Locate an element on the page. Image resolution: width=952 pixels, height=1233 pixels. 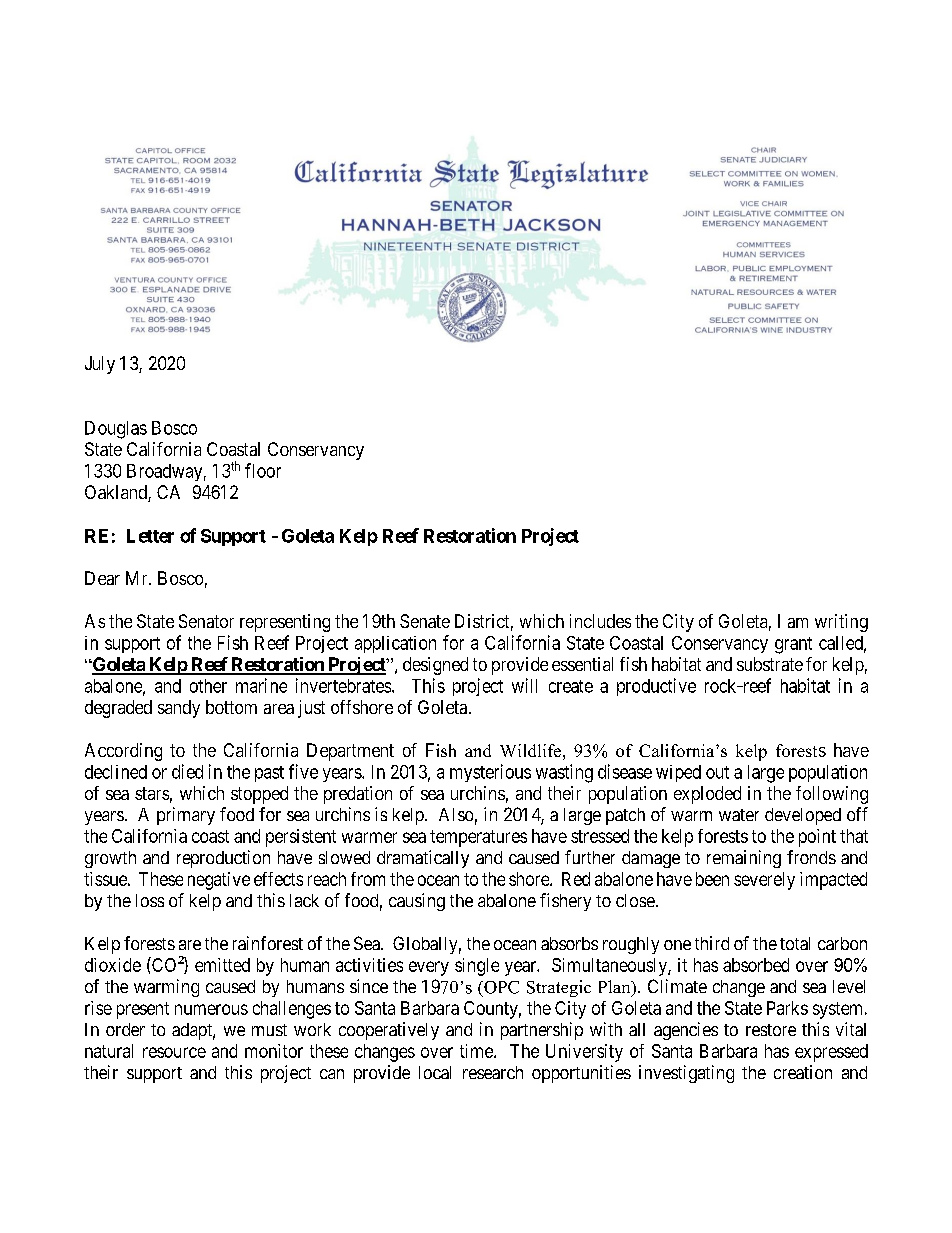
July is located at coordinates (100, 365).
